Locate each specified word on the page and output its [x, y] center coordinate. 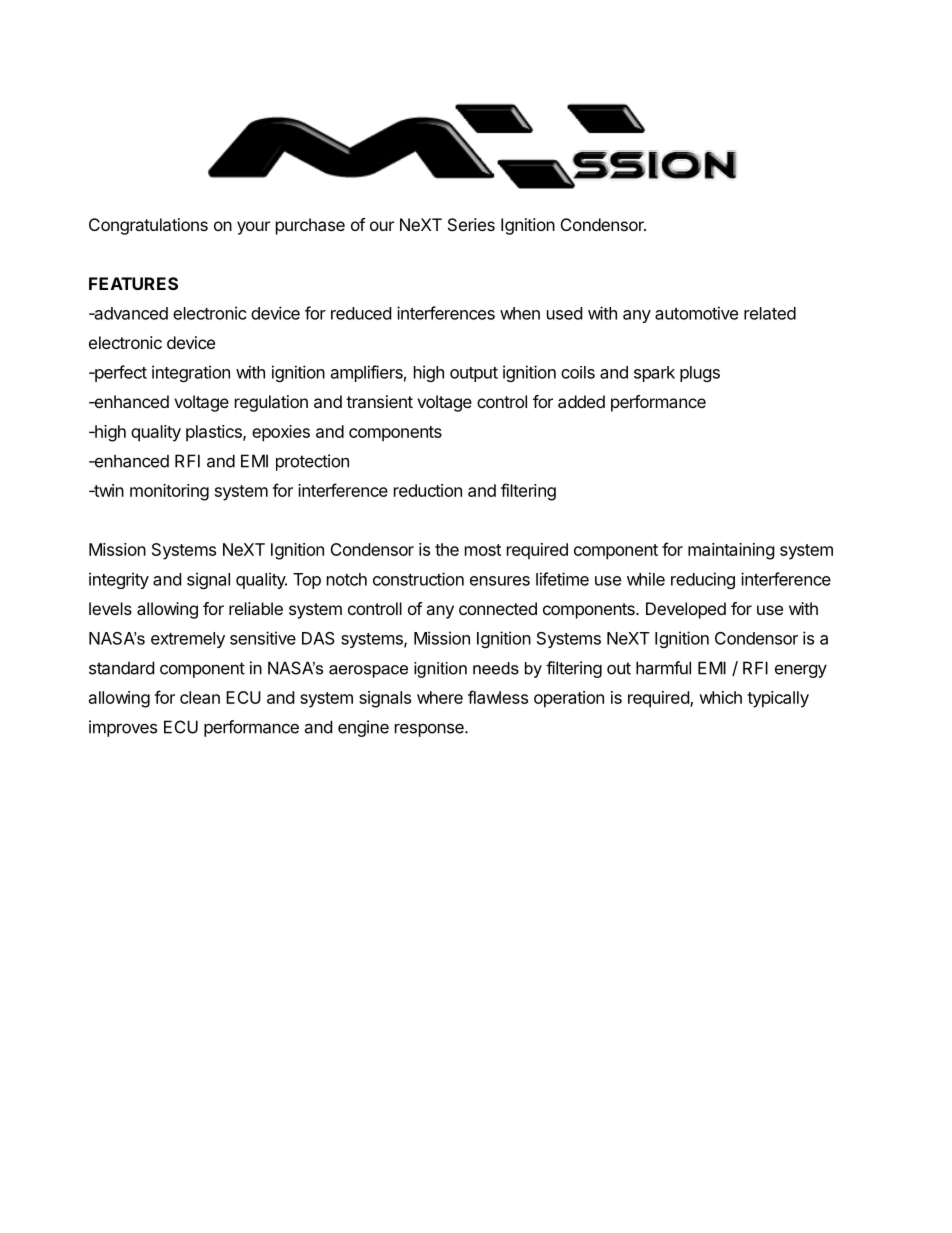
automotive [696, 313]
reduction [428, 490]
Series [471, 224]
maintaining [731, 551]
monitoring [169, 492]
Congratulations [148, 226]
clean [200, 697]
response [430, 730]
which [720, 697]
